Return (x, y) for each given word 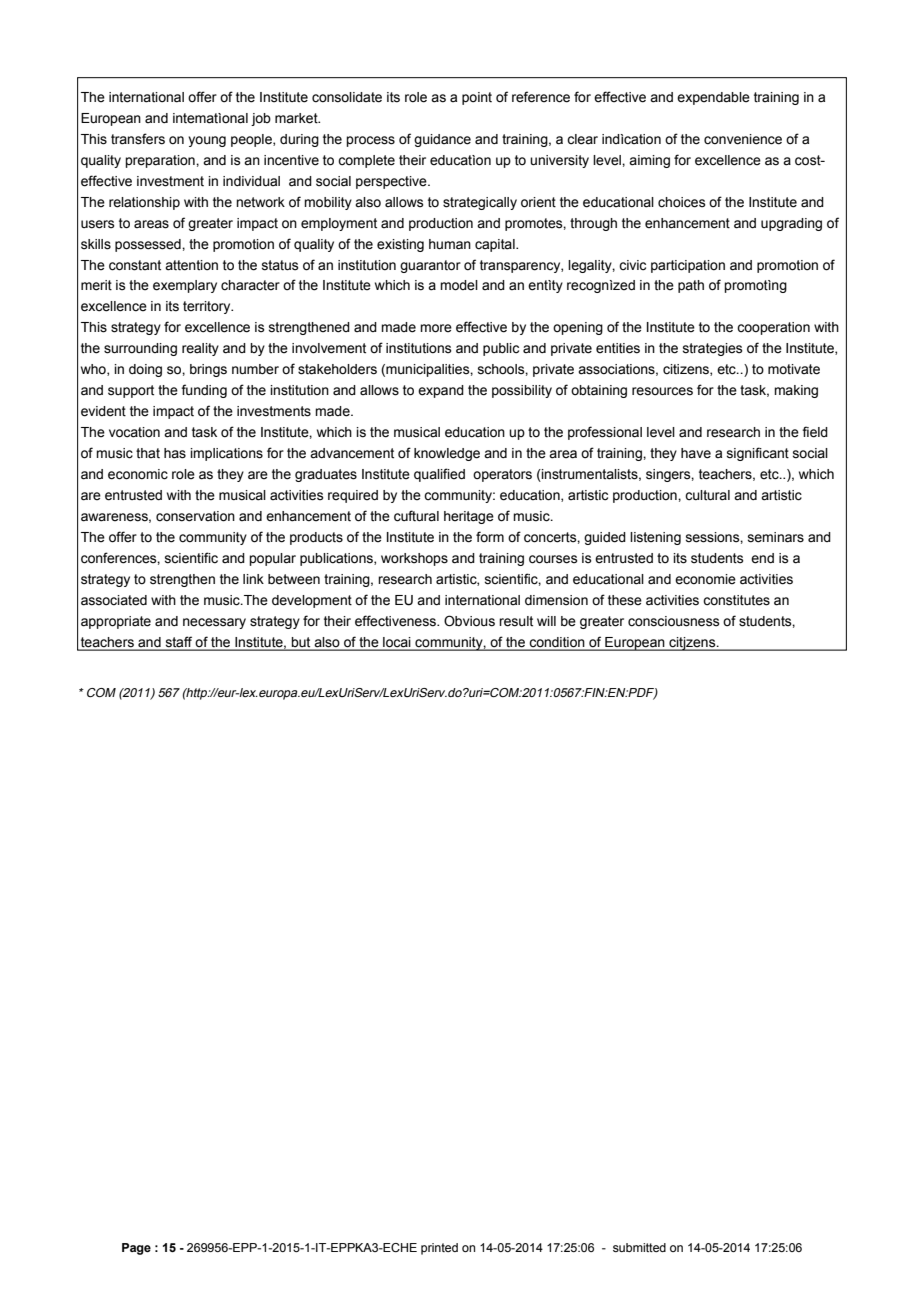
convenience (743, 139)
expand (441, 391)
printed (439, 1249)
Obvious (469, 621)
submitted (639, 1247)
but (301, 643)
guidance (442, 140)
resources (662, 391)
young (207, 141)
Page (136, 1249)
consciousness (674, 621)
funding (204, 391)
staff (179, 643)
